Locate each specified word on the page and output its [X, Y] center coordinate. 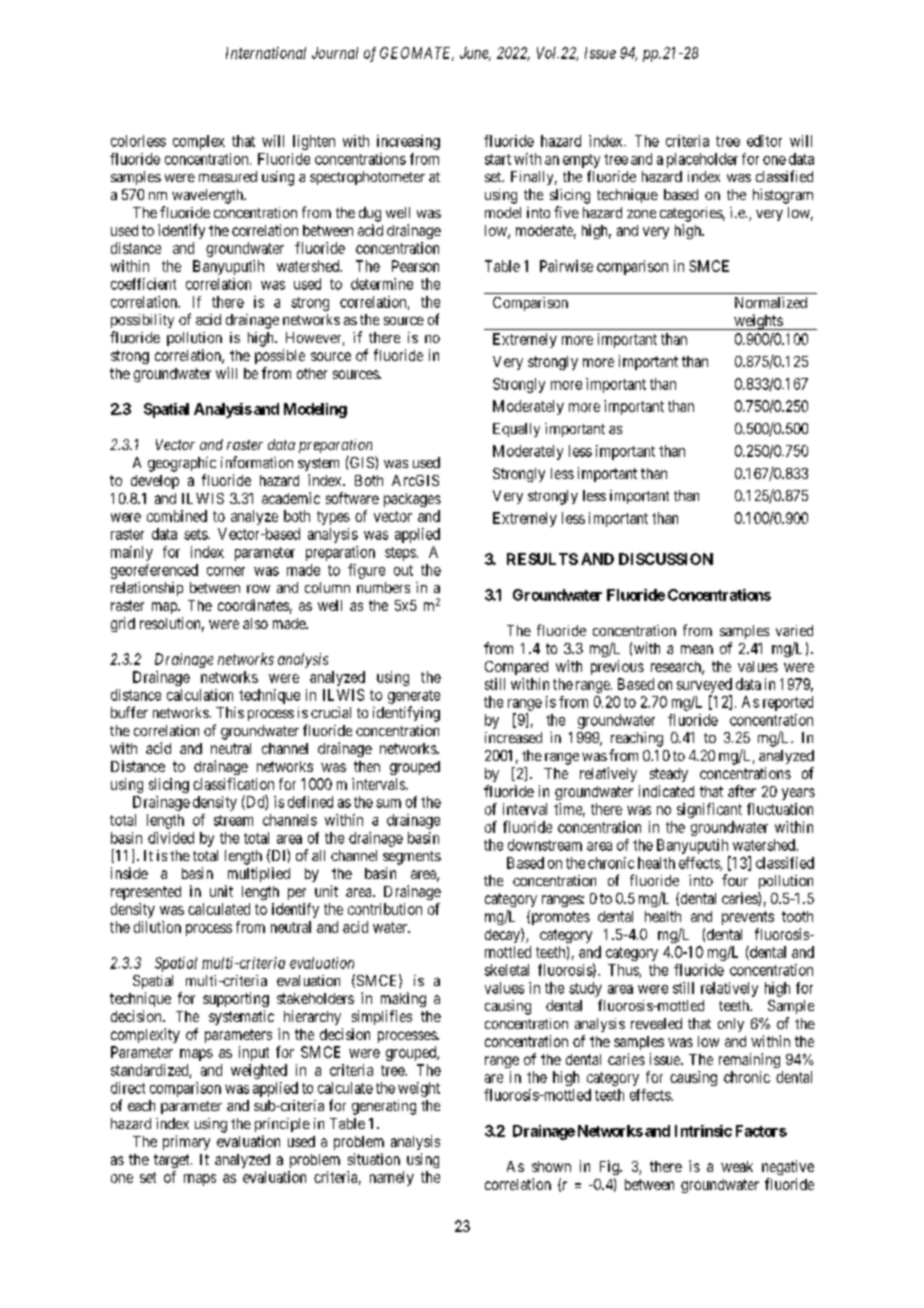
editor [764, 141]
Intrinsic [703, 1131]
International [266, 53]
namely [392, 1178]
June [475, 54]
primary [186, 1142]
